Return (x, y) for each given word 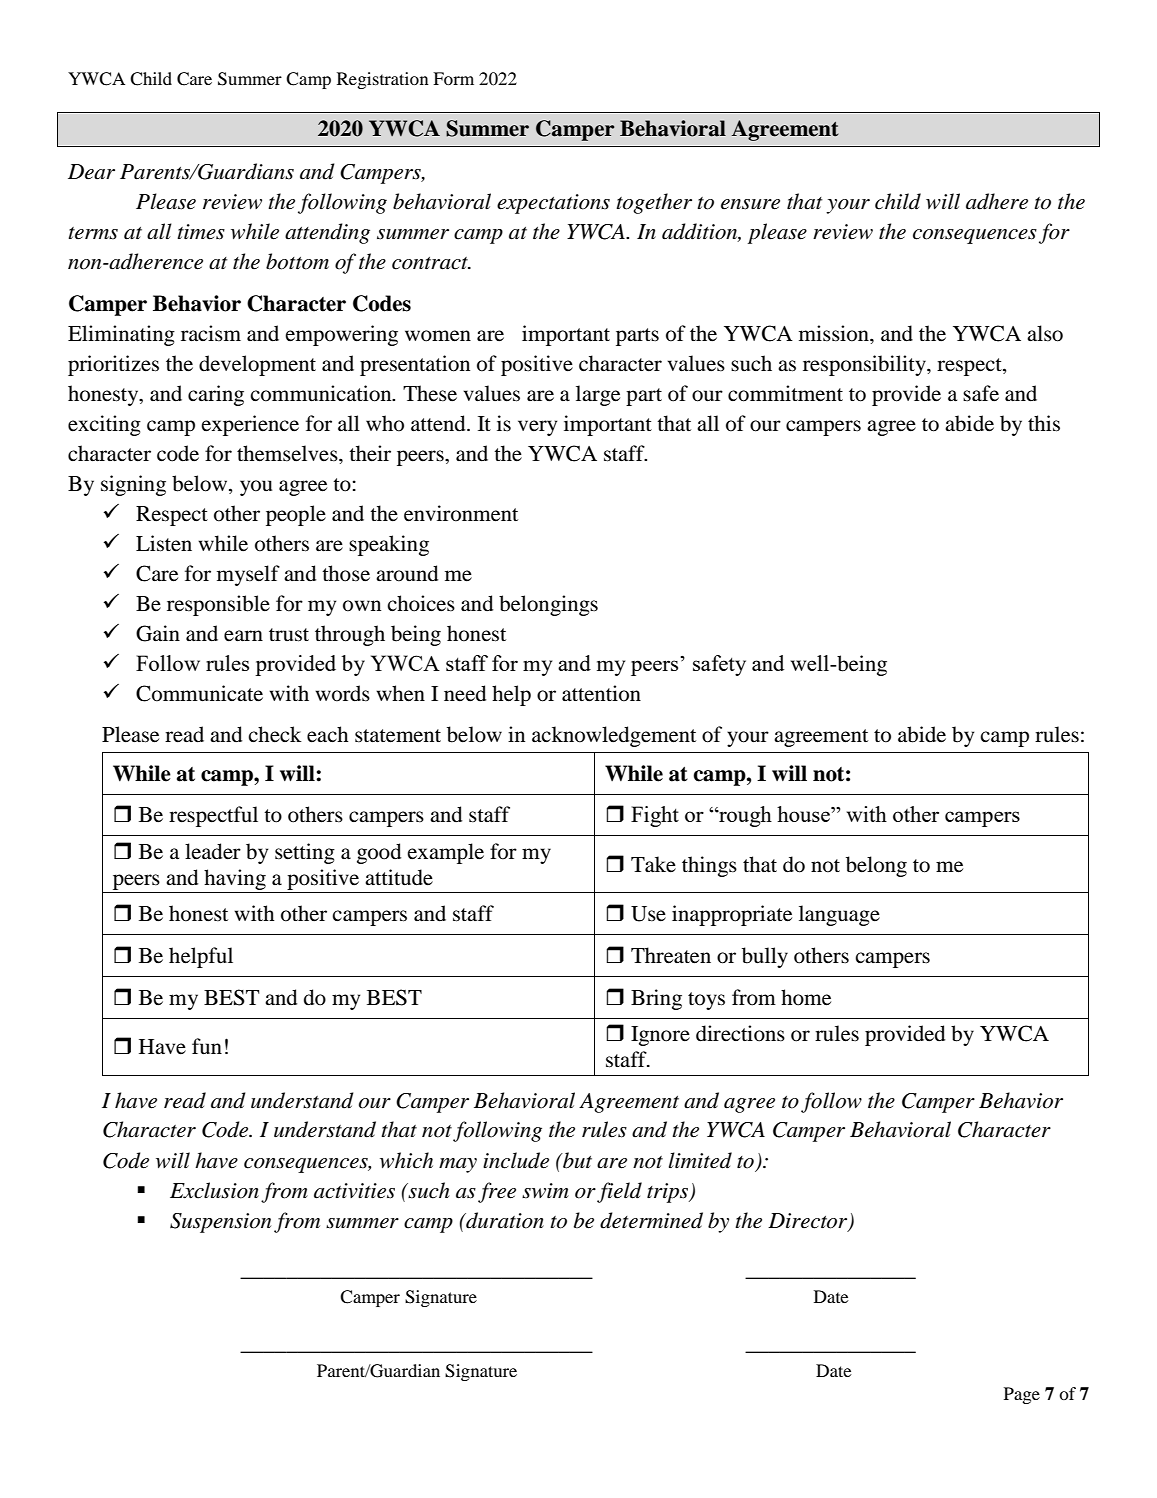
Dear (91, 172)
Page (1022, 1395)
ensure (750, 204)
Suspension (220, 1223)
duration (504, 1220)
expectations (553, 204)
